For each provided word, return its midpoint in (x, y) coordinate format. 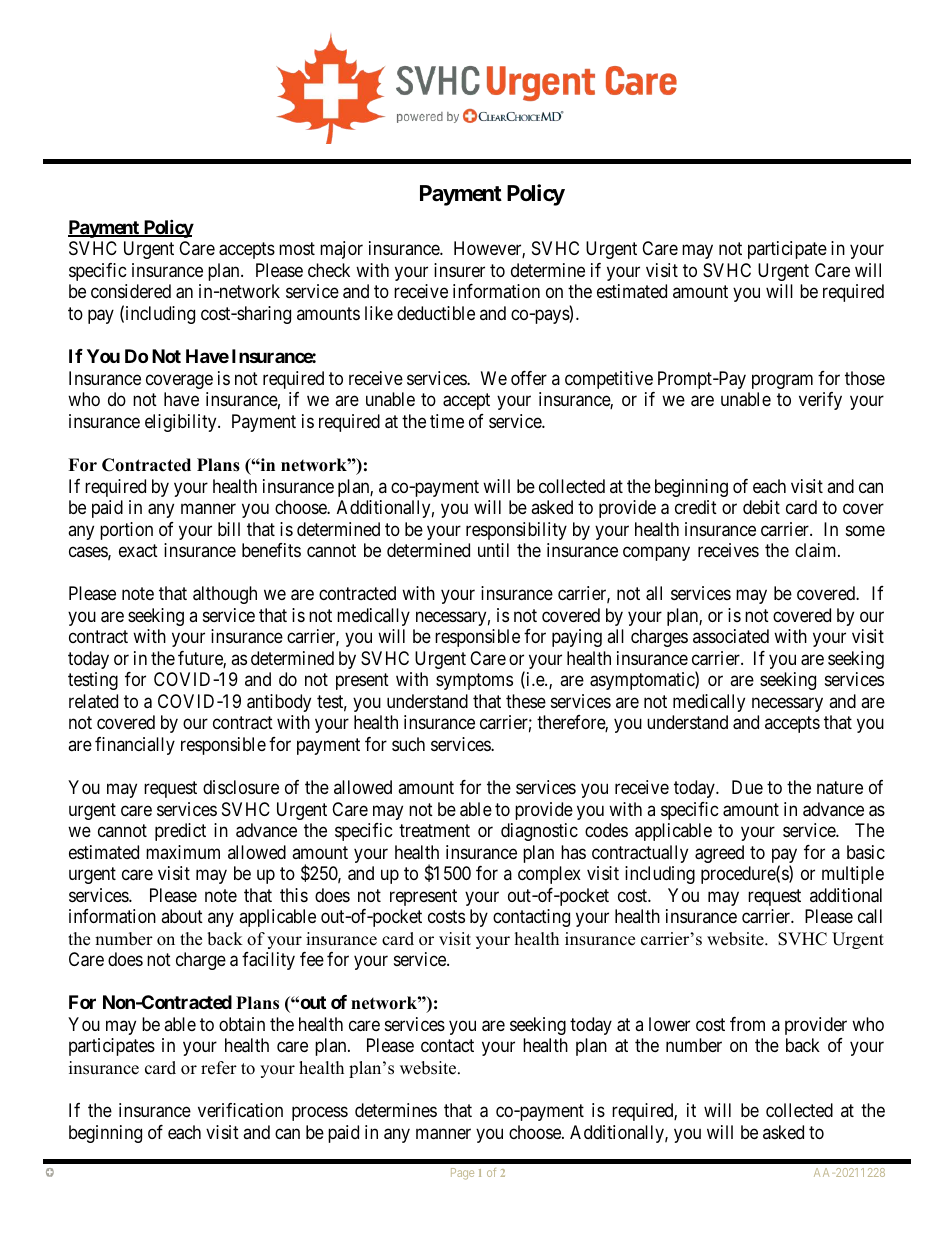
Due (747, 787)
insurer (459, 270)
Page (462, 1174)
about (182, 916)
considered (131, 291)
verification (240, 1110)
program (782, 381)
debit (761, 507)
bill (229, 529)
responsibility (516, 531)
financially (135, 746)
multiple (853, 875)
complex (549, 875)
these (526, 701)
